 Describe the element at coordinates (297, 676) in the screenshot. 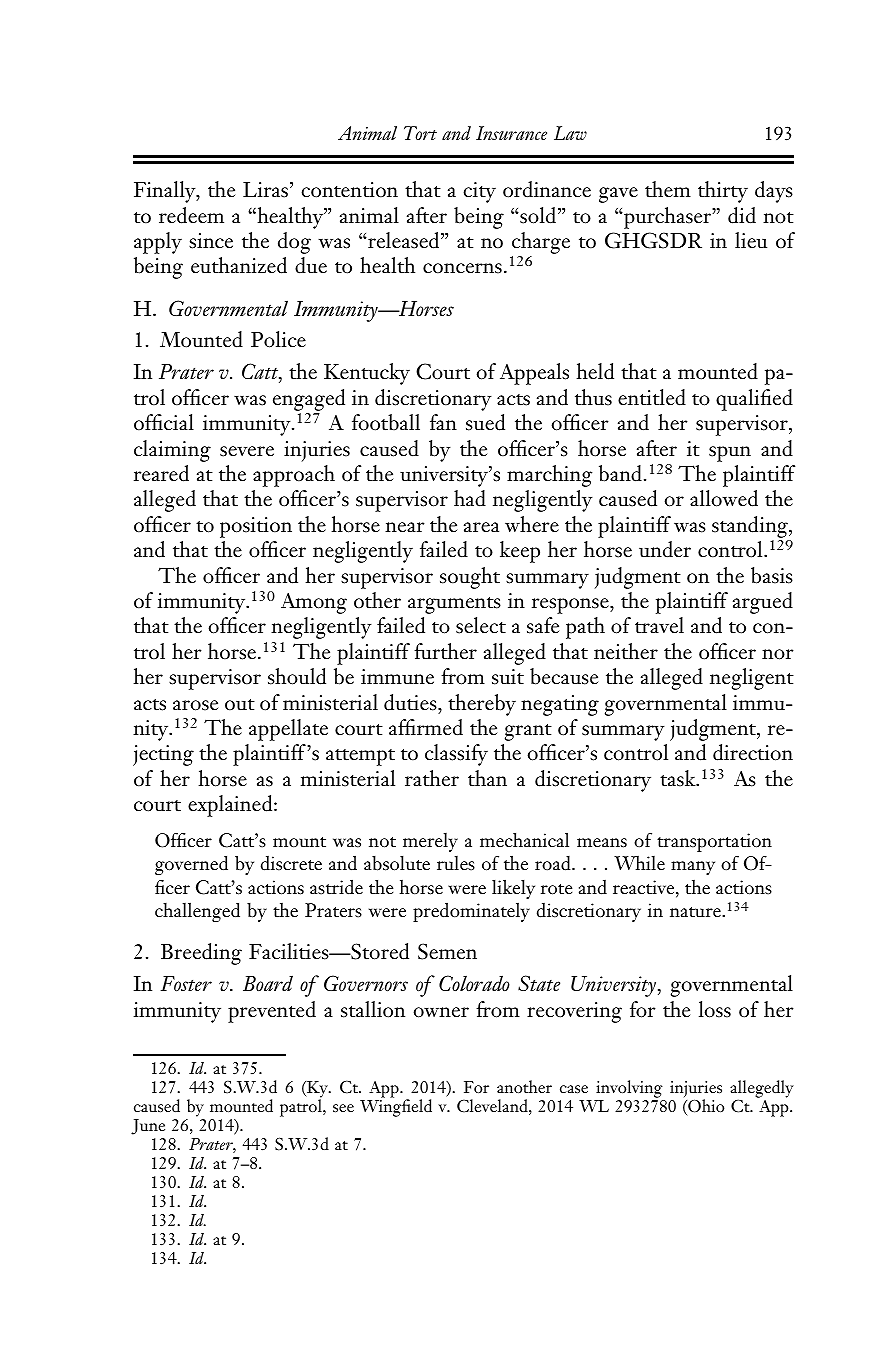

I see `should` at that location.
